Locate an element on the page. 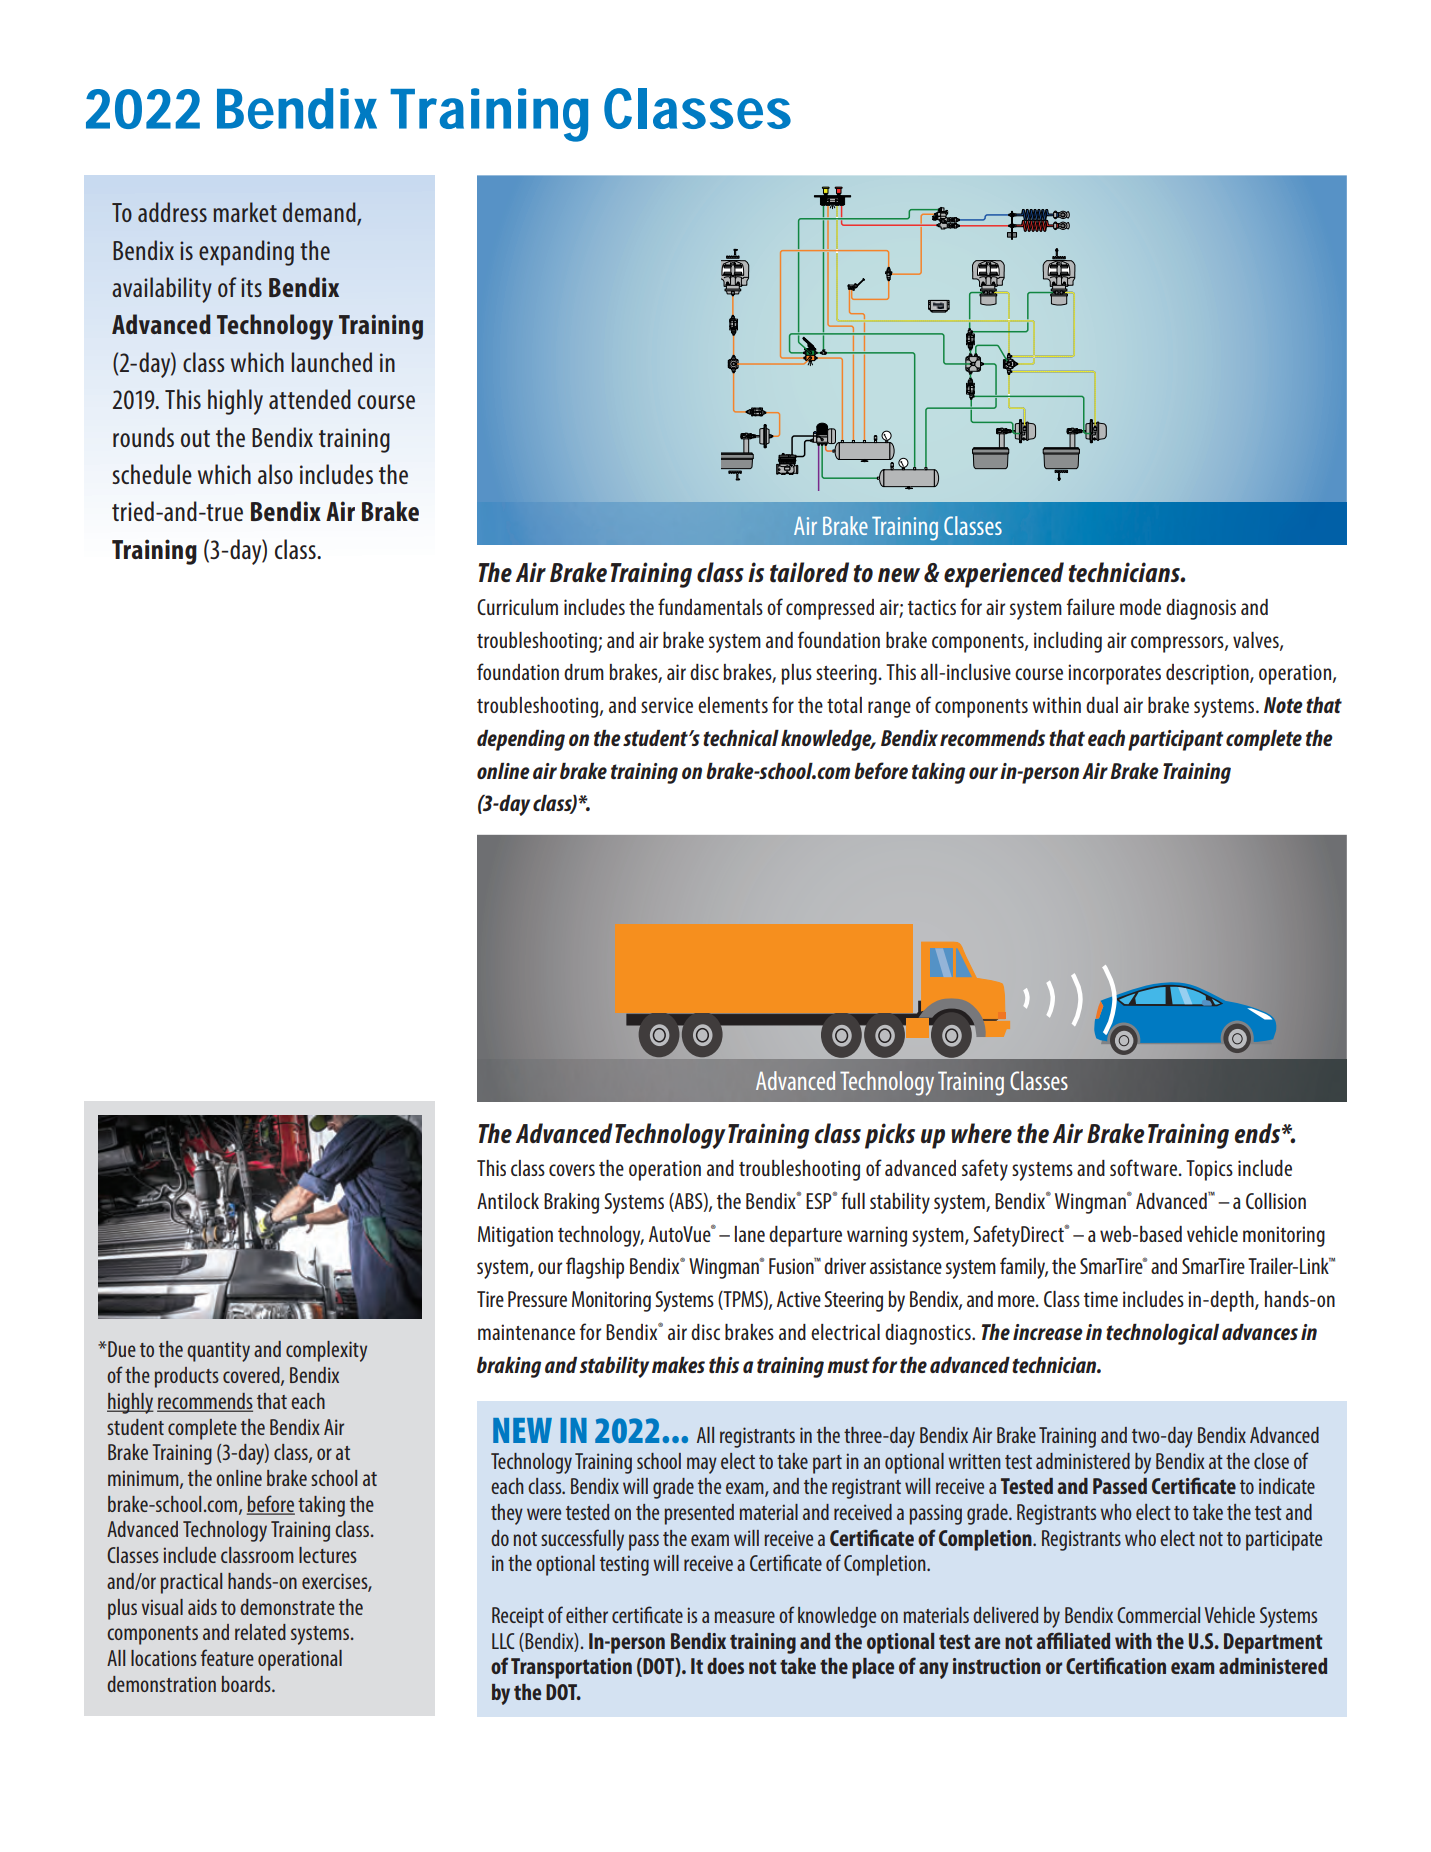 Image resolution: width=1431 pixels, height=1852 pixels. experienced is located at coordinates (1004, 575).
